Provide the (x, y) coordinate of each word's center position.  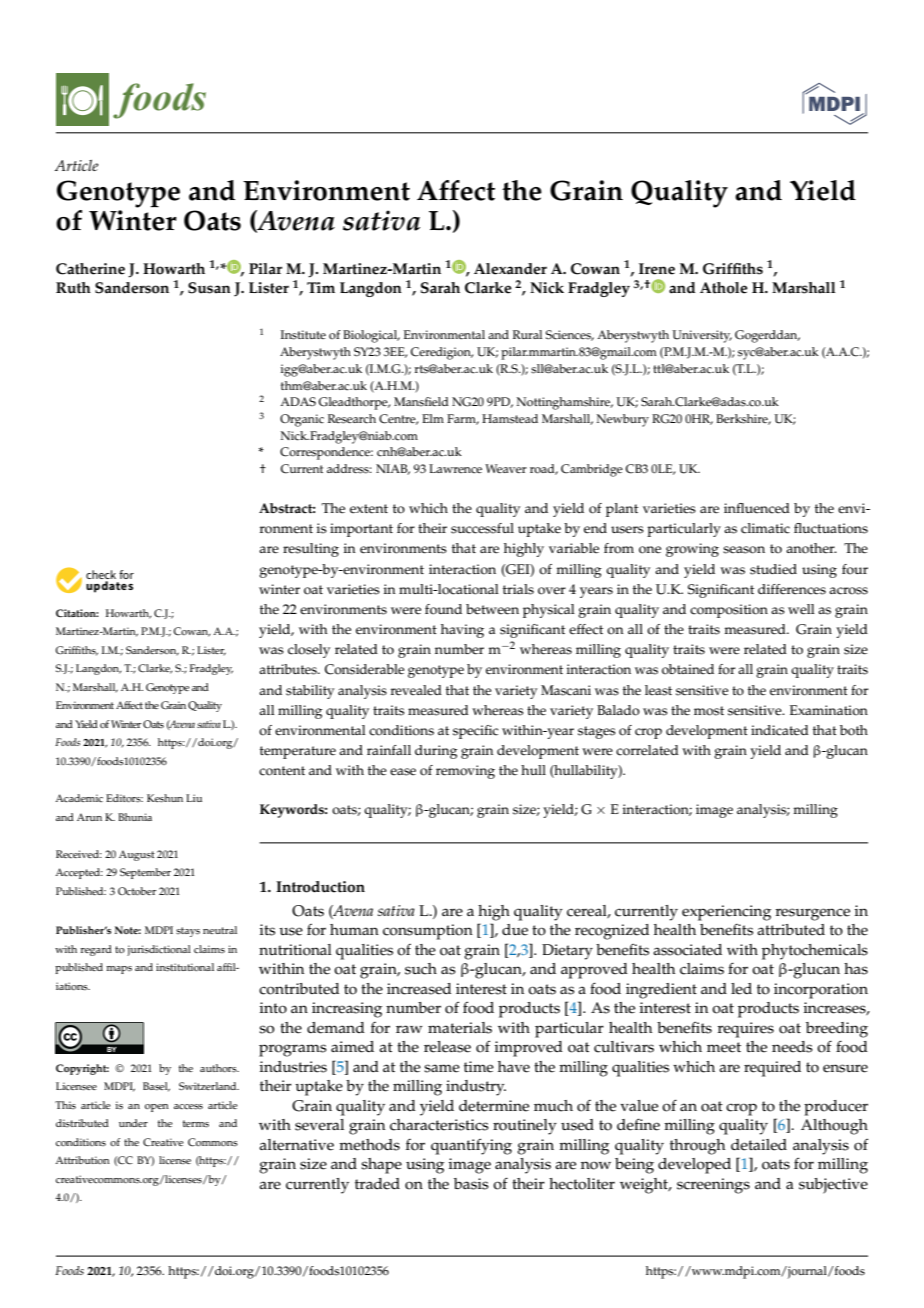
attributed (791, 930)
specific (475, 732)
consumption (428, 932)
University (702, 336)
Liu (194, 798)
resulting (311, 550)
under (133, 1123)
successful (482, 528)
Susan (209, 288)
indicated (780, 730)
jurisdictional (159, 950)
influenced (757, 508)
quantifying (471, 1146)
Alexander (510, 269)
